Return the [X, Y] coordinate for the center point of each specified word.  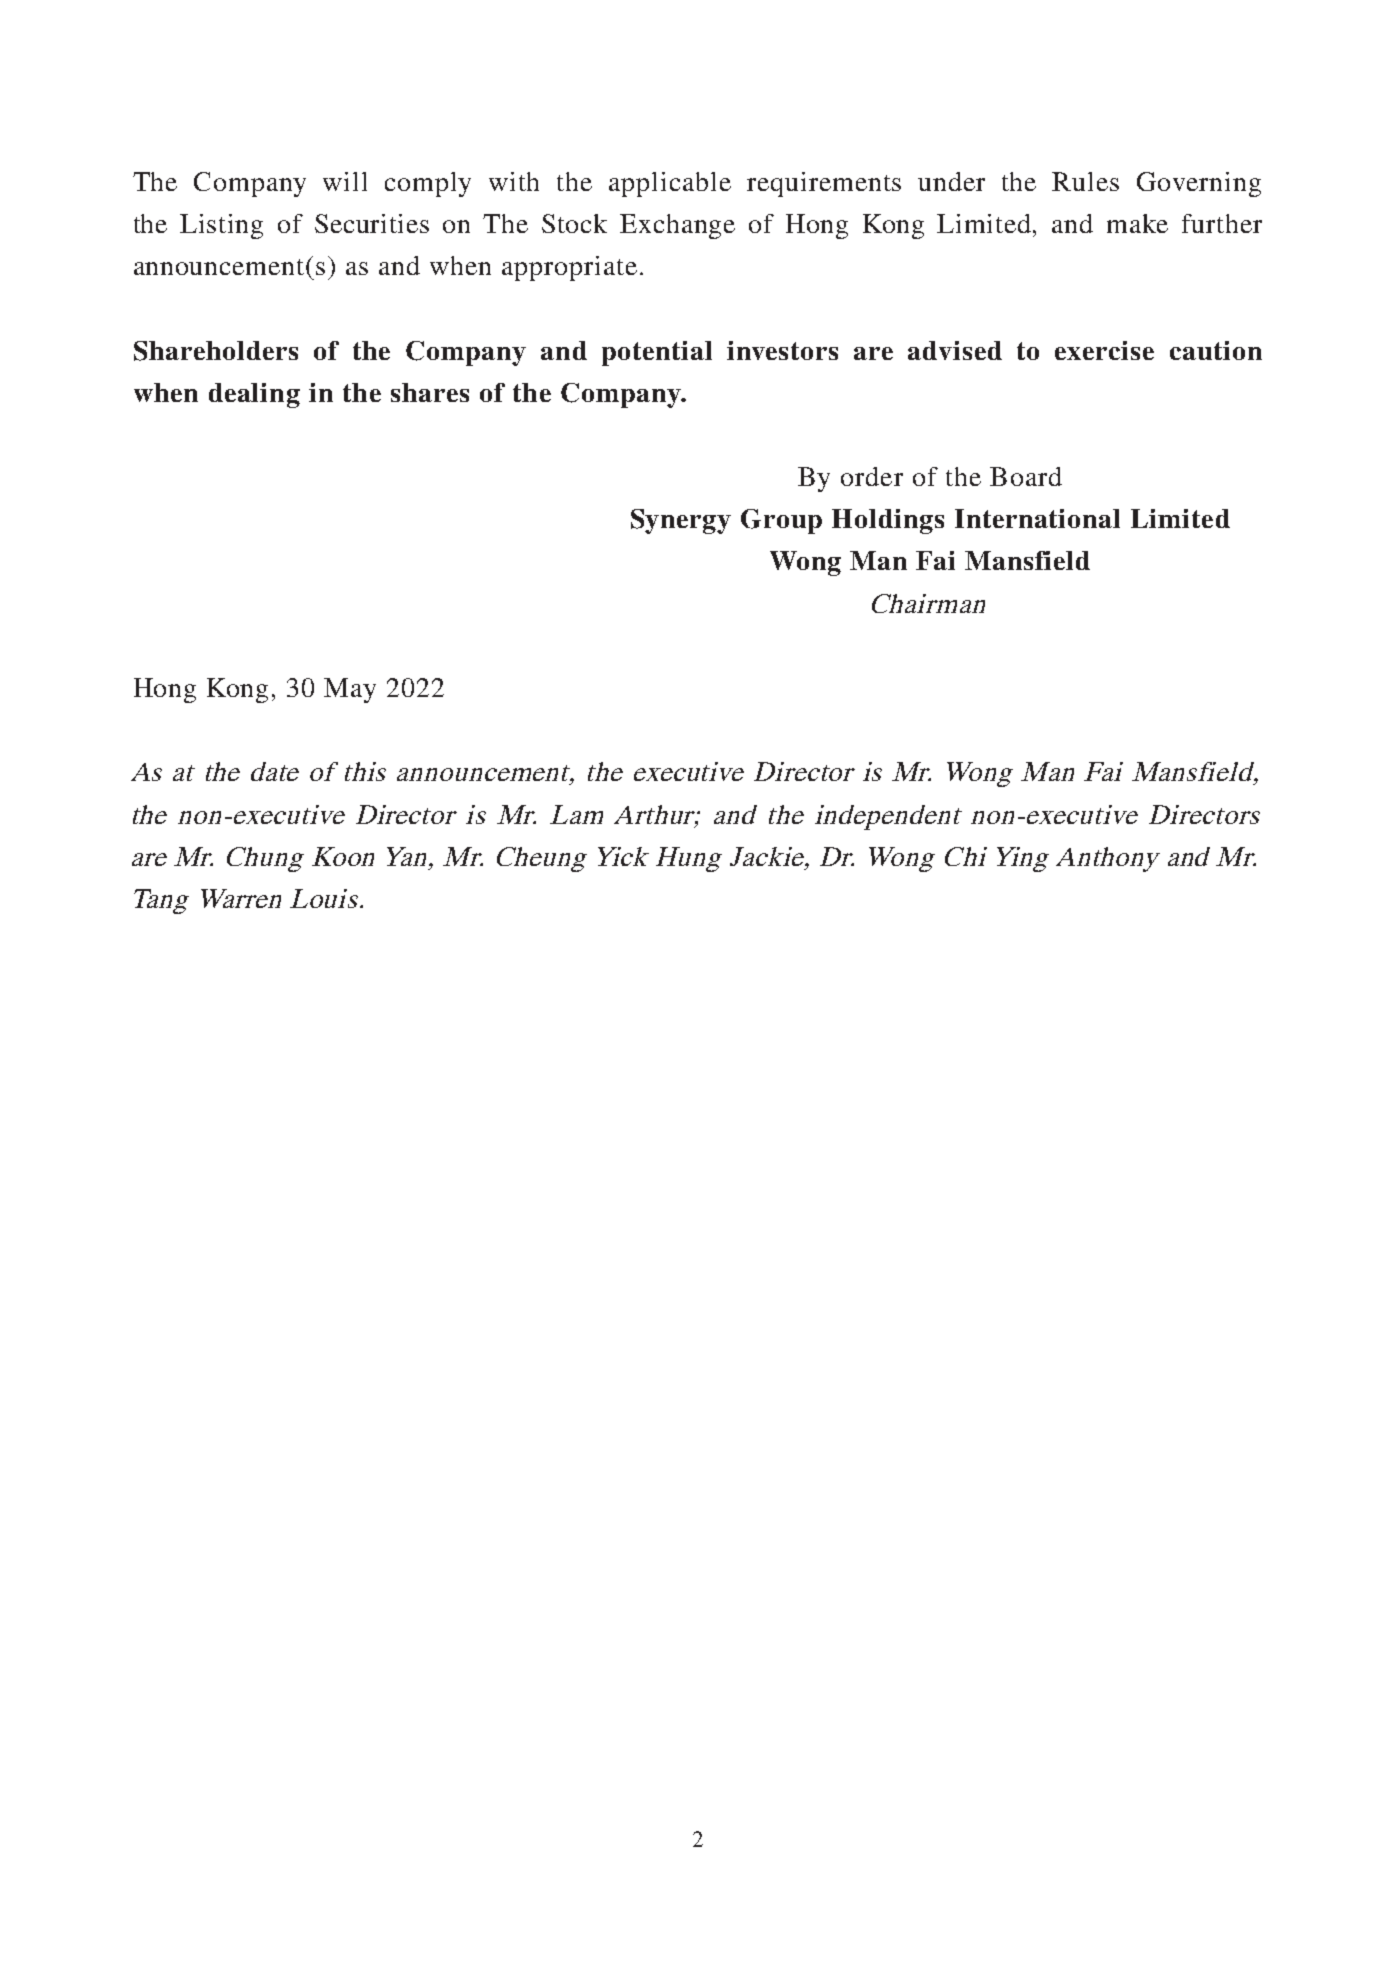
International [1037, 518]
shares [430, 392]
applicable [670, 184]
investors [782, 350]
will [345, 181]
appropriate [569, 268]
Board [1026, 476]
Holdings [888, 521]
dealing [254, 395]
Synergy [681, 521]
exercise [1104, 350]
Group [781, 521]
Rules [1085, 181]
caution [1216, 350]
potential [657, 353]
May [350, 690]
